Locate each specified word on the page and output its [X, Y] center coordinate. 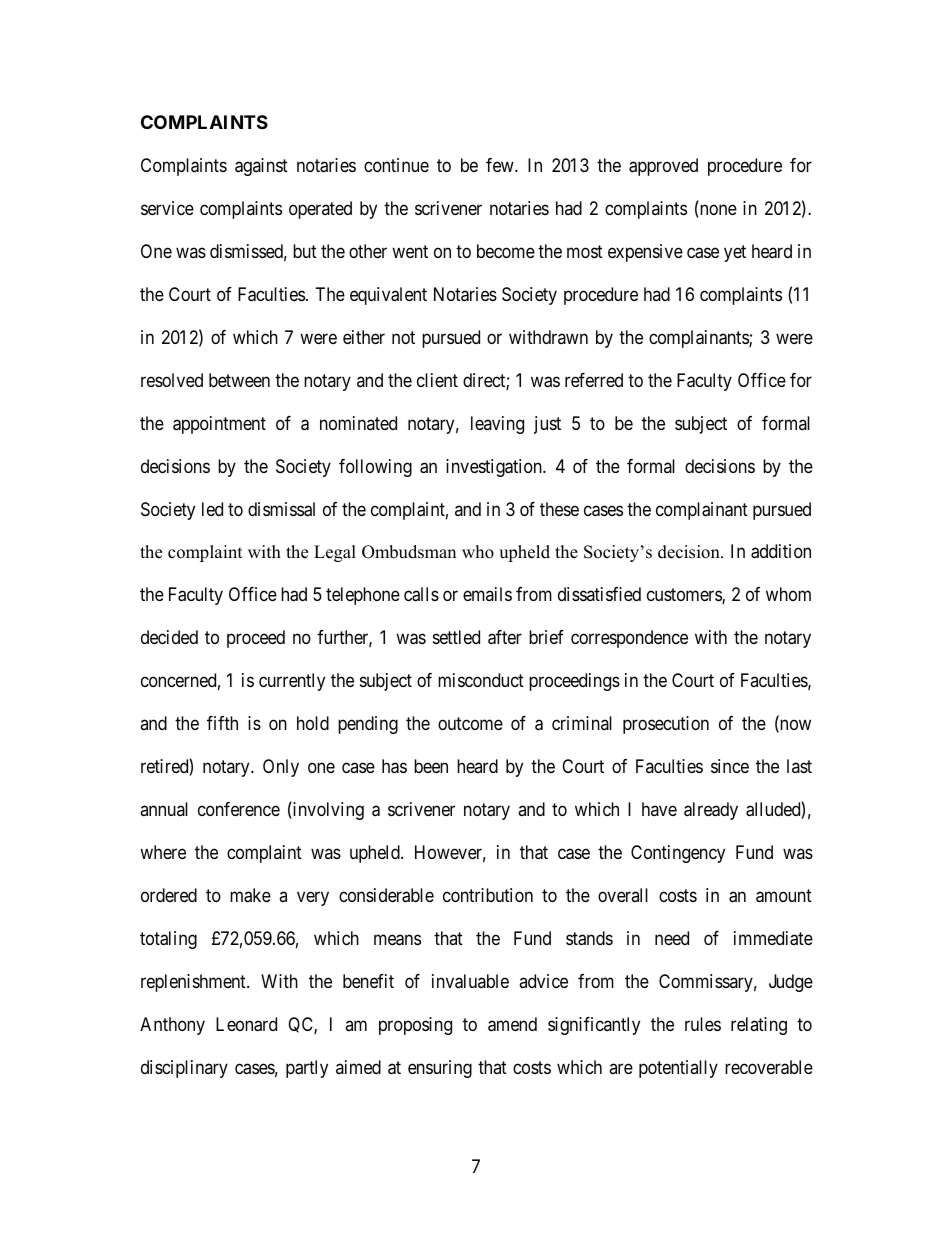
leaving [497, 425]
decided [169, 637]
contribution [488, 895]
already [711, 811]
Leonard [246, 1024]
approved [663, 167]
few [501, 165]
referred [594, 380]
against [261, 167]
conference [239, 809]
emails [487, 594]
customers [685, 596]
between [239, 380]
